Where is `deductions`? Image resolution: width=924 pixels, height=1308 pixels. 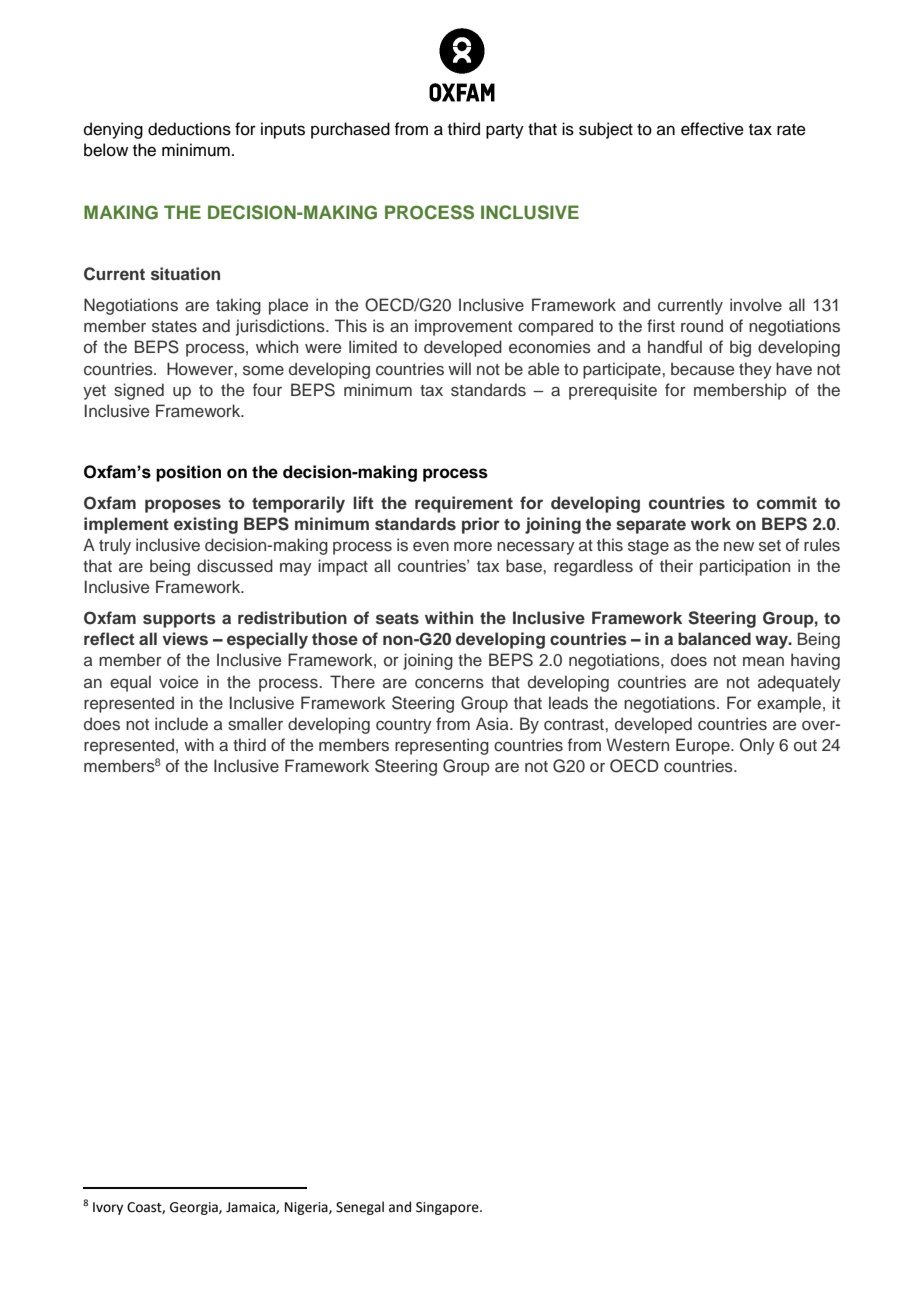 deductions is located at coordinates (189, 129).
